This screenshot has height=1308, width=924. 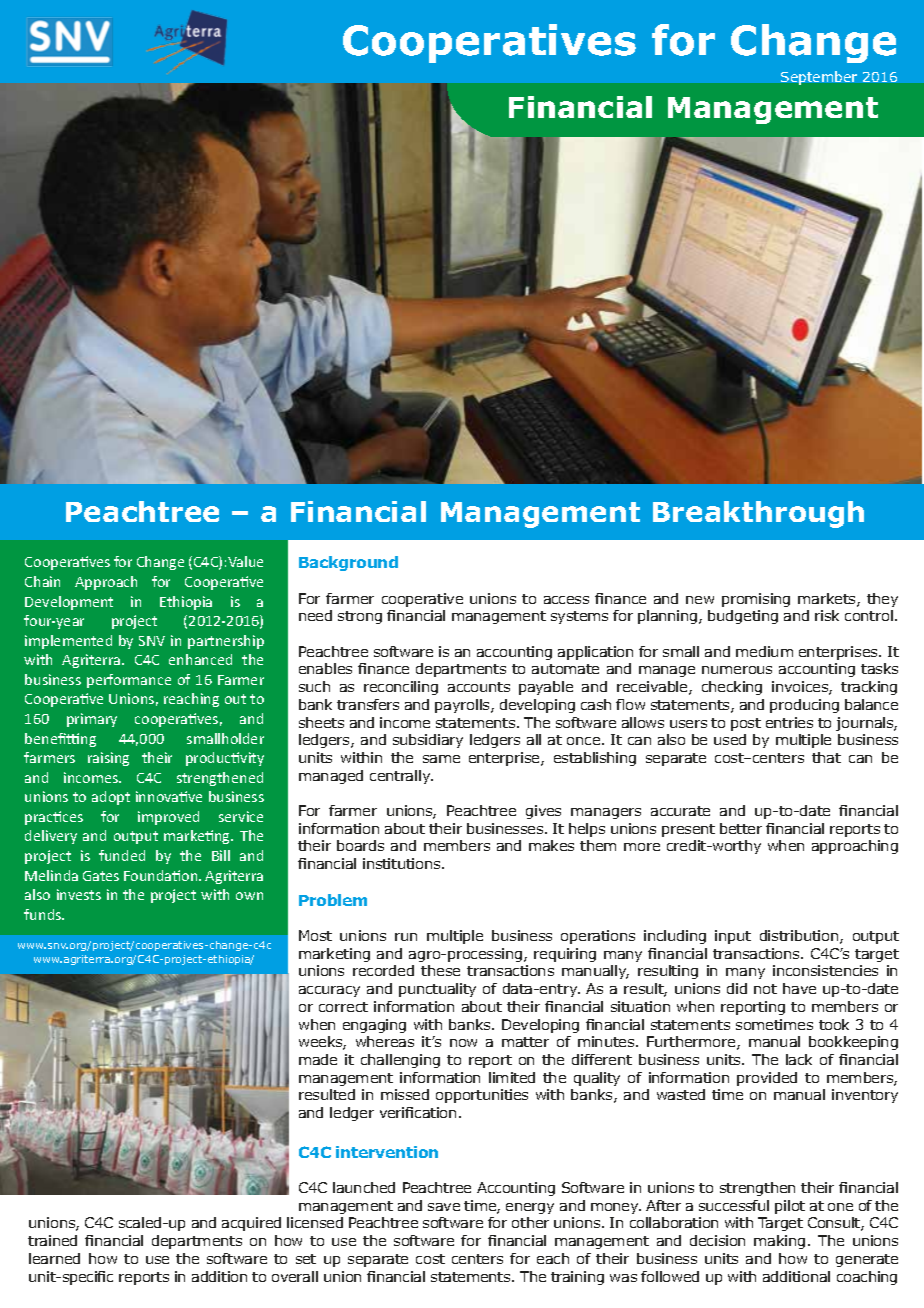 What do you see at coordinates (758, 514) in the screenshot?
I see `Breakthrough` at bounding box center [758, 514].
